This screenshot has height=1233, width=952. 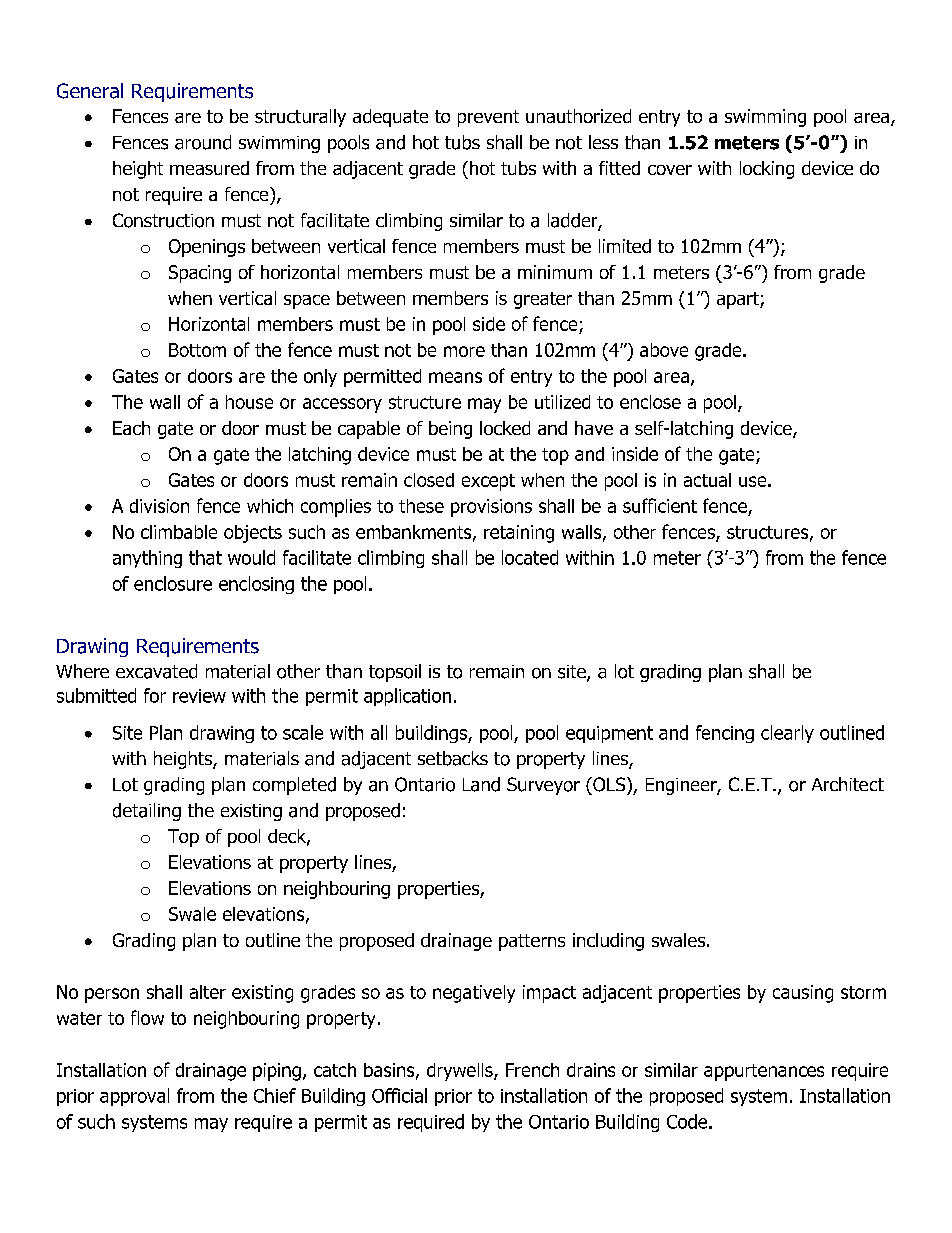 I want to click on located, so click(x=530, y=557).
